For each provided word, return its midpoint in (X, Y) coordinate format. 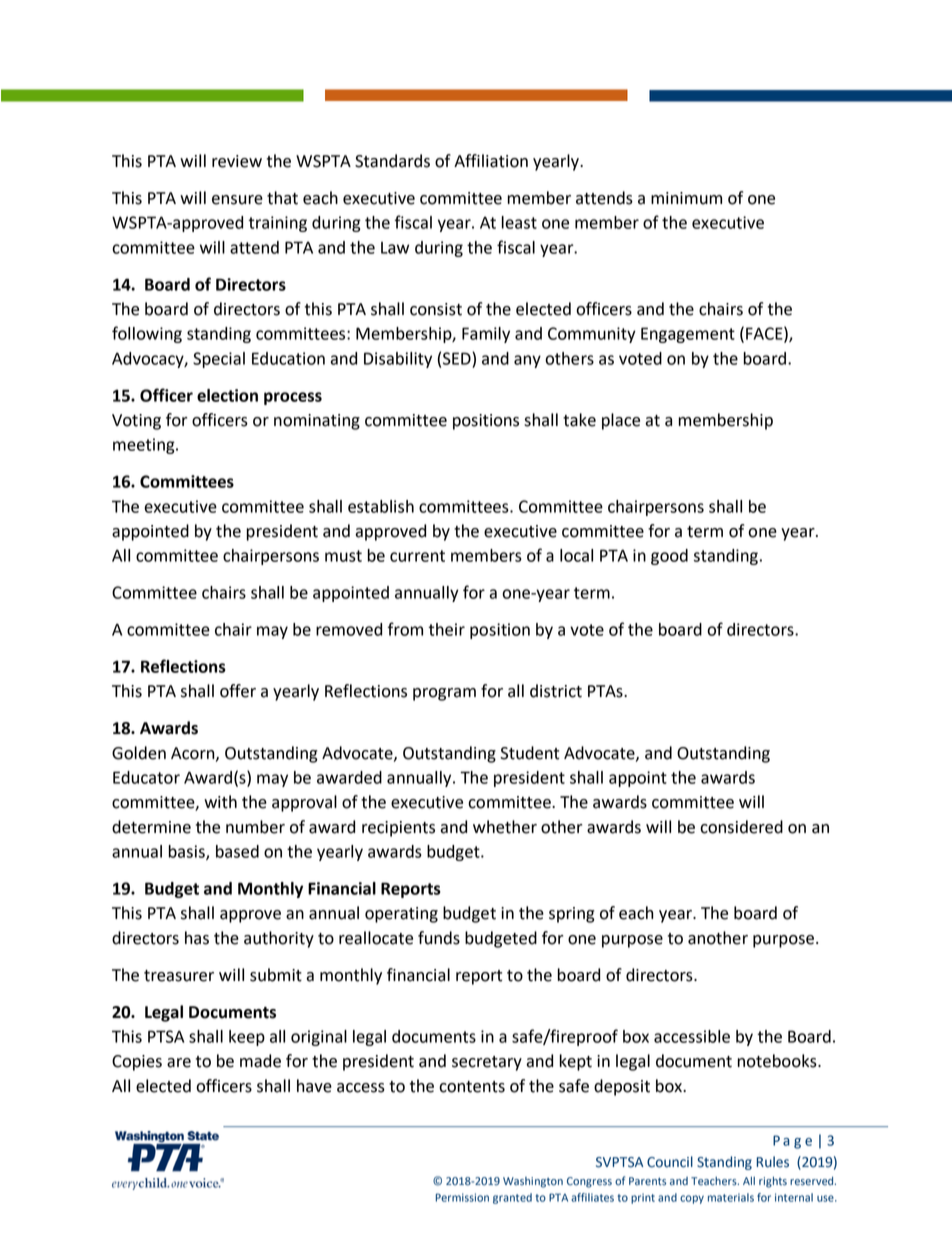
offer (238, 691)
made (260, 1061)
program (444, 694)
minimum (686, 198)
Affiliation (491, 161)
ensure (237, 200)
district (556, 691)
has (197, 938)
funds (439, 938)
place (621, 421)
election (227, 395)
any (527, 361)
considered (741, 827)
